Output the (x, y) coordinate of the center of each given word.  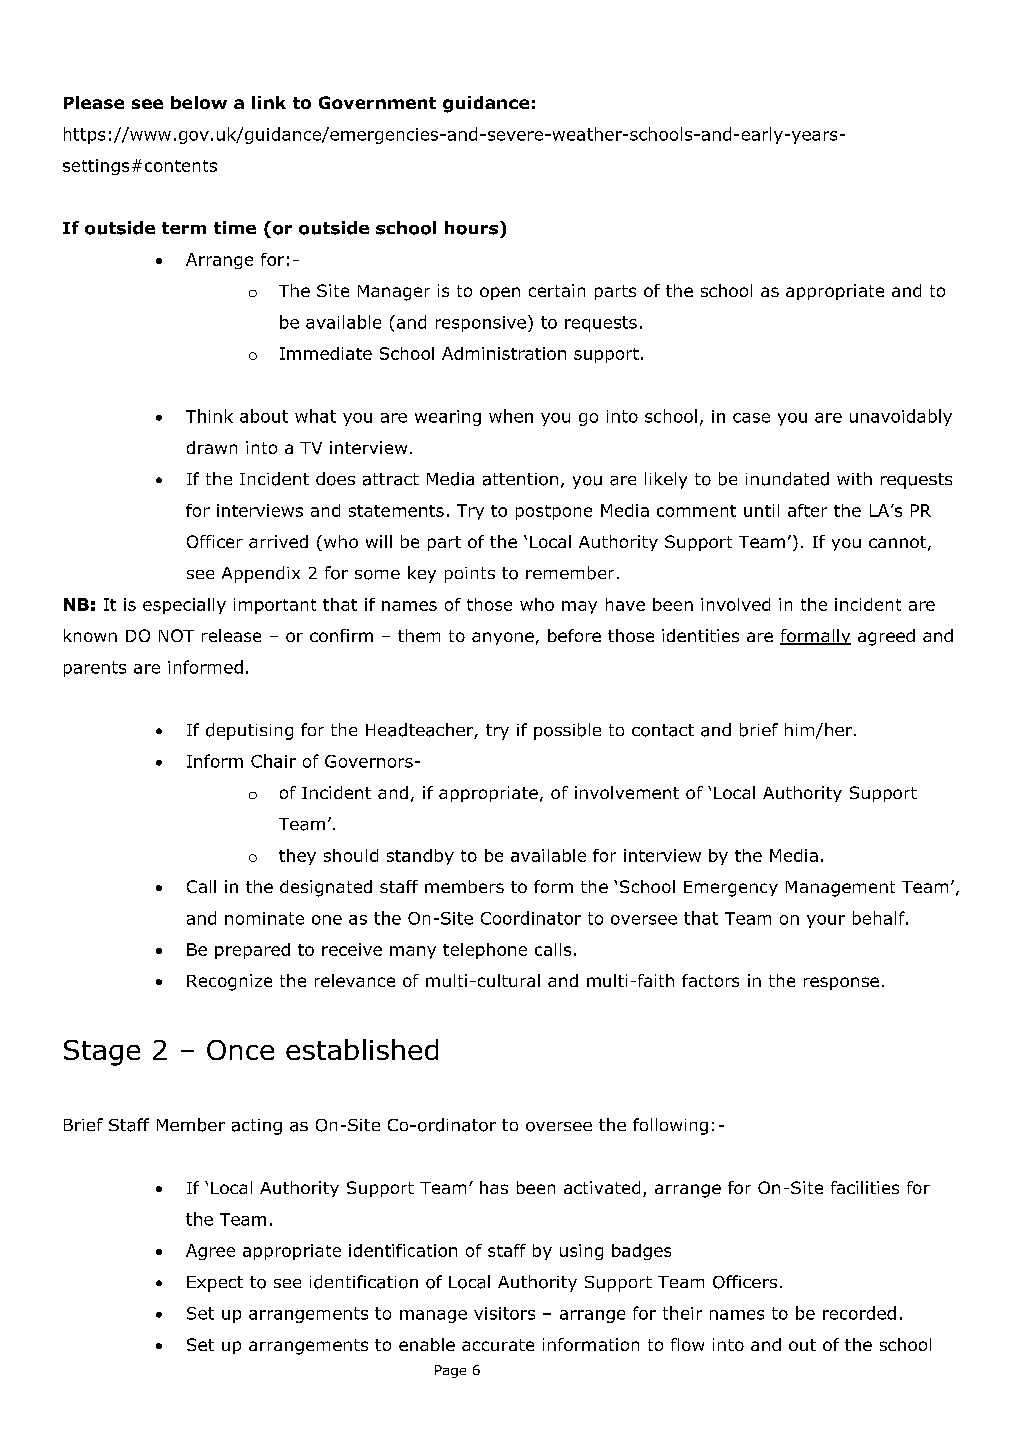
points (470, 575)
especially (184, 606)
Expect (215, 1284)
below (199, 102)
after (807, 510)
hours (471, 228)
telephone (485, 951)
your (826, 921)
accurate (498, 1345)
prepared (252, 951)
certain (557, 290)
